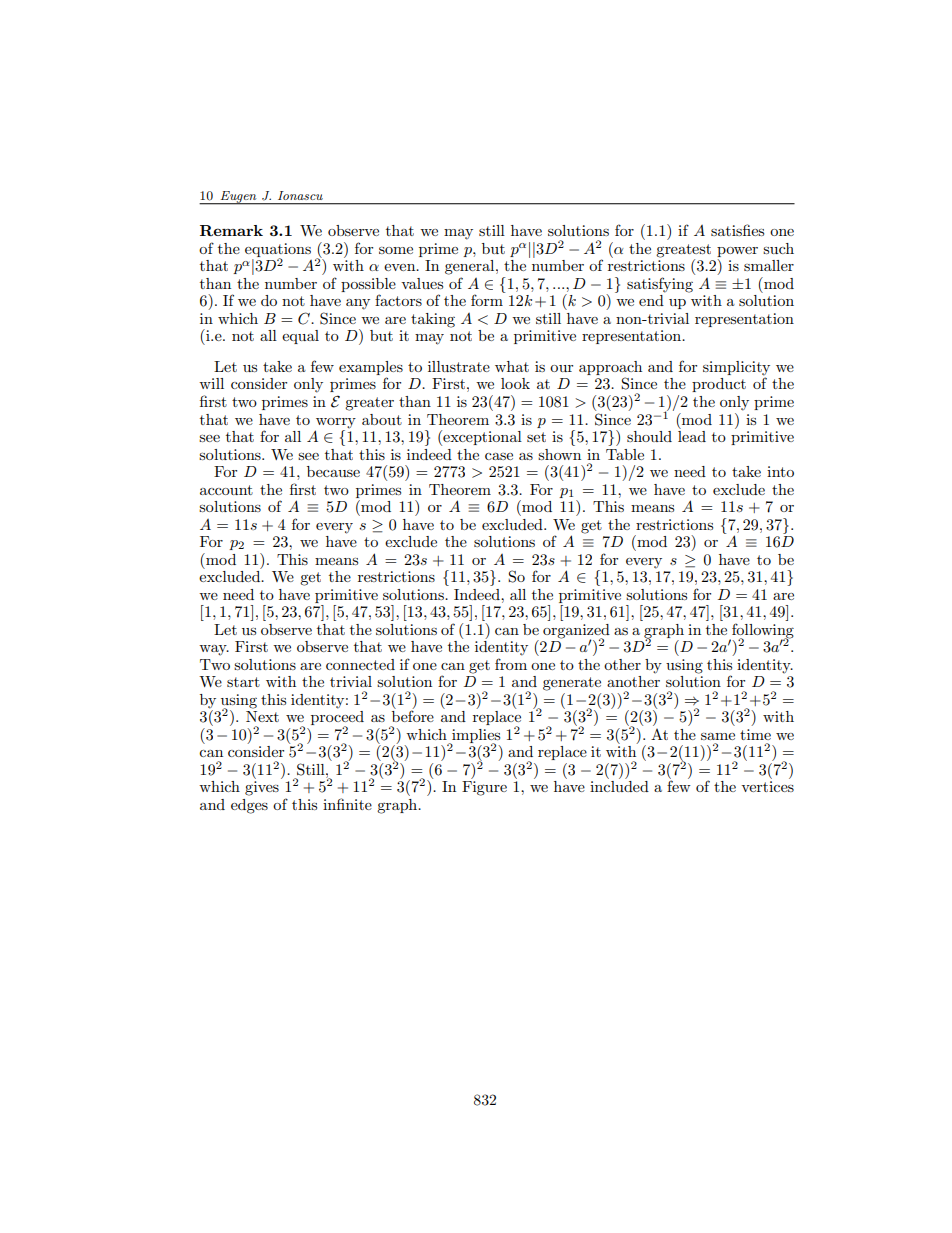 This page has width=952, height=1233. I want to click on some, so click(396, 250).
